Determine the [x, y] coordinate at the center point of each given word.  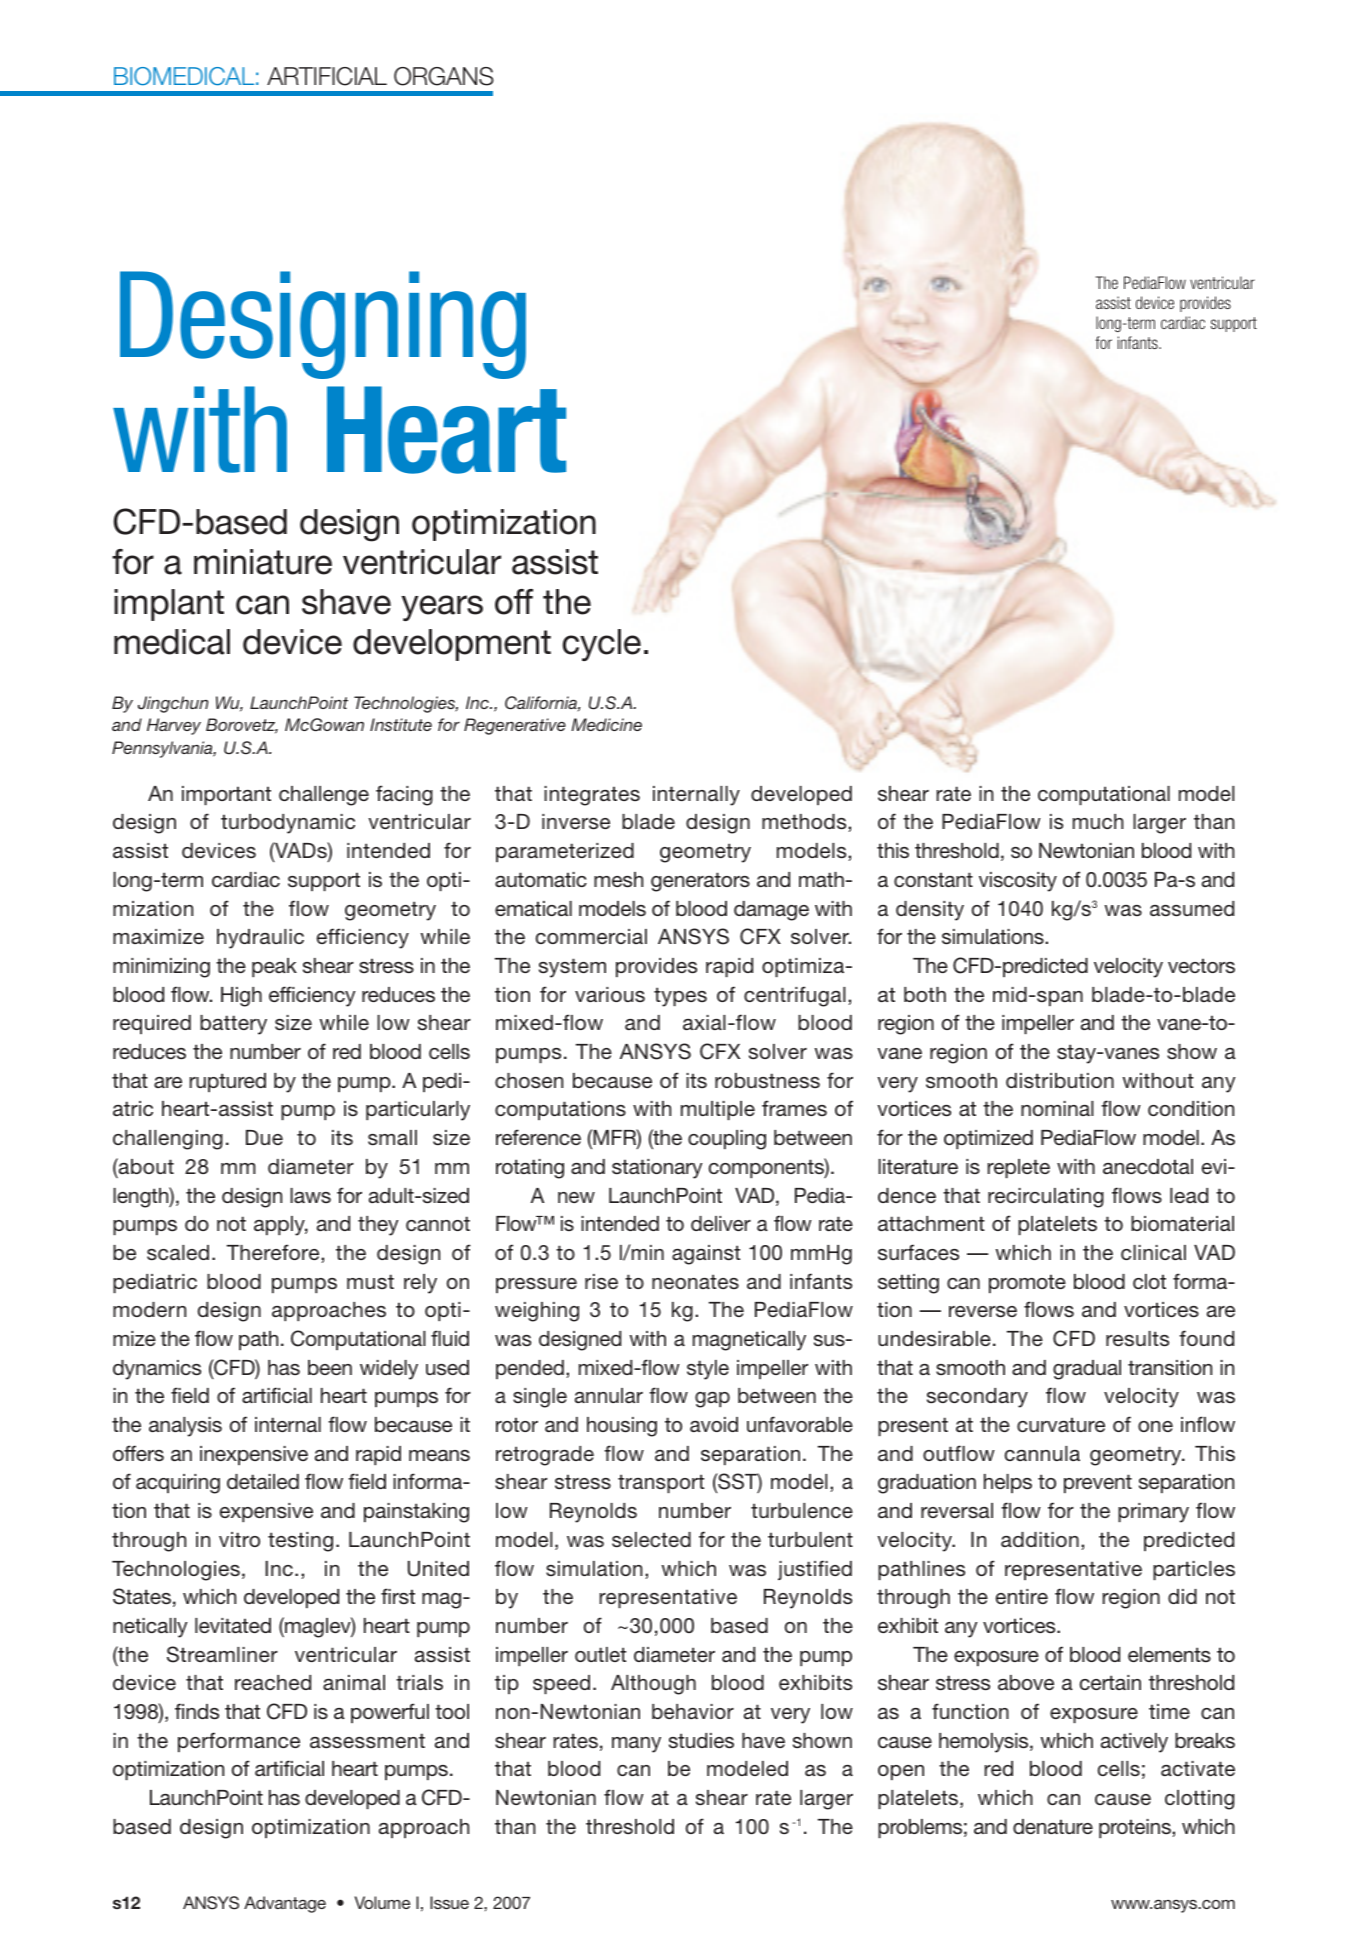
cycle [602, 645]
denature [1053, 1826]
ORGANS [444, 76]
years [442, 608]
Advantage [285, 1904]
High [241, 997]
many [636, 1745]
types [680, 997]
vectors [1201, 966]
